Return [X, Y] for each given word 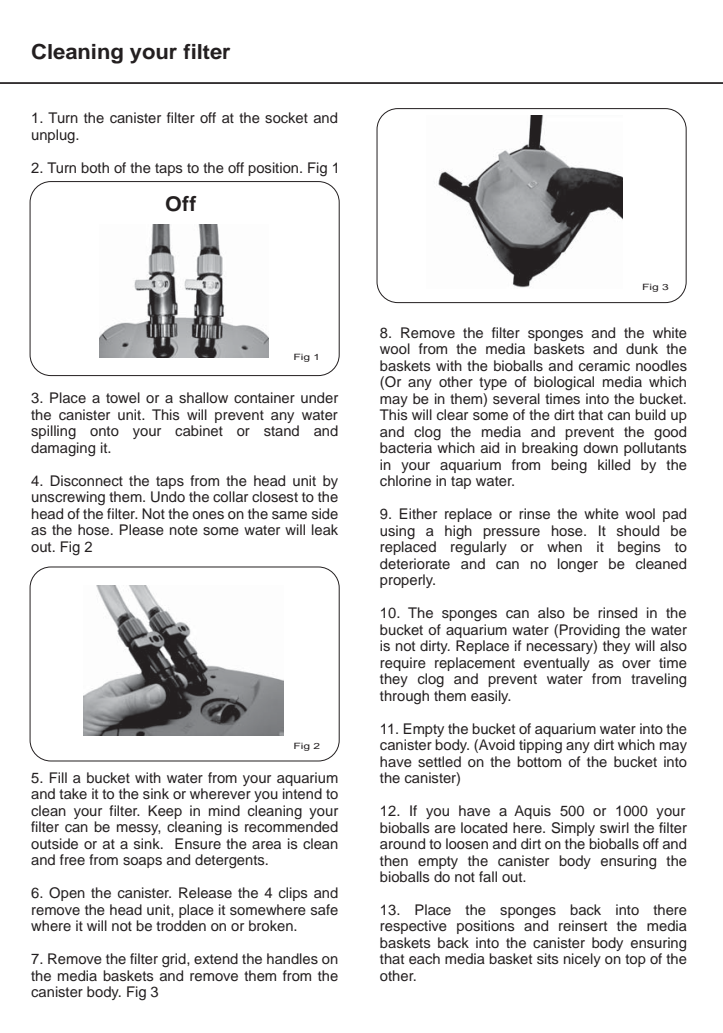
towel [123, 397]
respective [413, 927]
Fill [58, 777]
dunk [642, 348]
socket [286, 117]
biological [564, 383]
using [397, 532]
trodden [181, 925]
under [319, 397]
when [564, 546]
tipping [540, 746]
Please [142, 529]
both [95, 167]
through [404, 697]
